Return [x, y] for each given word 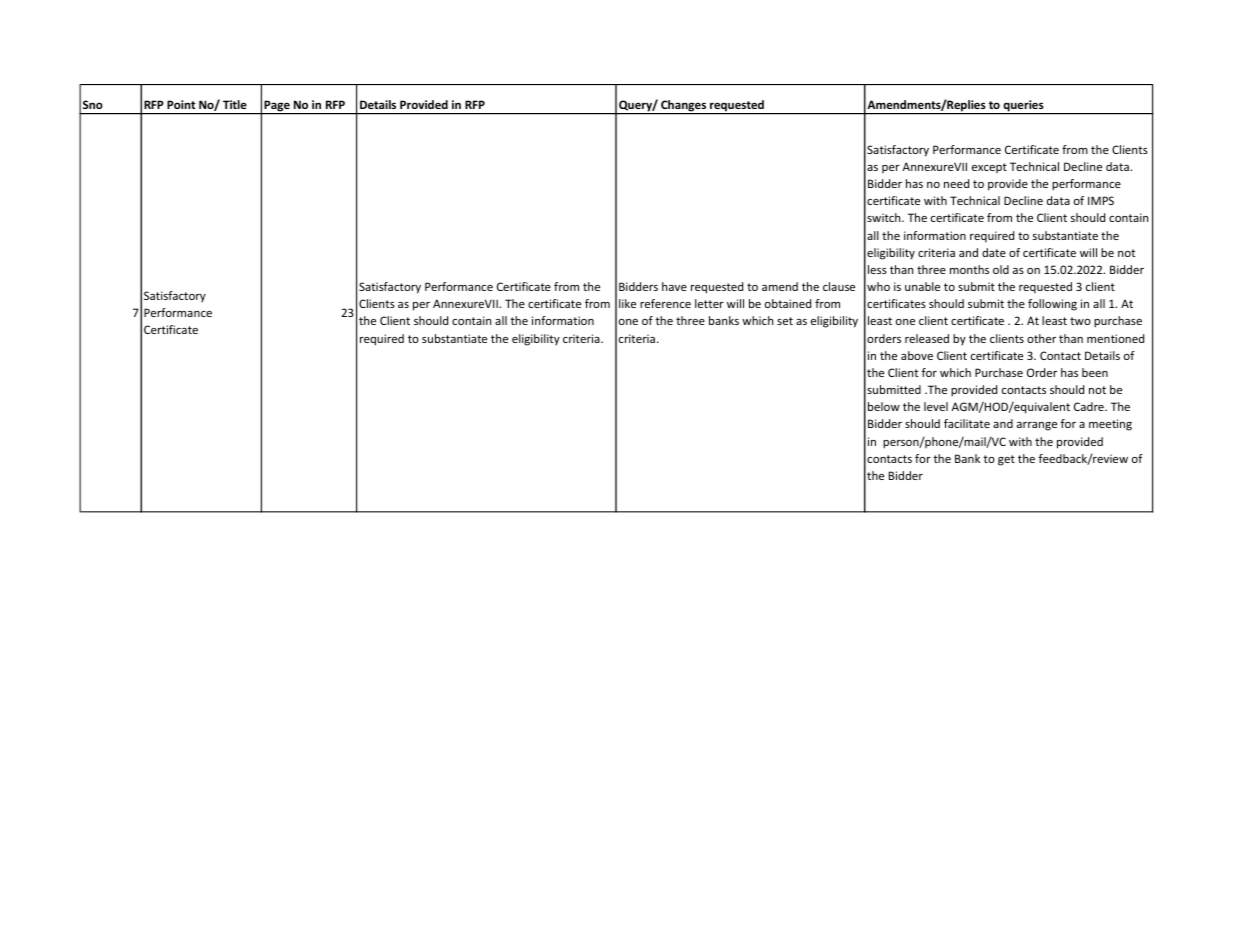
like [627, 303]
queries [1023, 107]
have [674, 286]
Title [235, 104]
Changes [684, 107]
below [884, 406]
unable [922, 286]
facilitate [967, 423]
